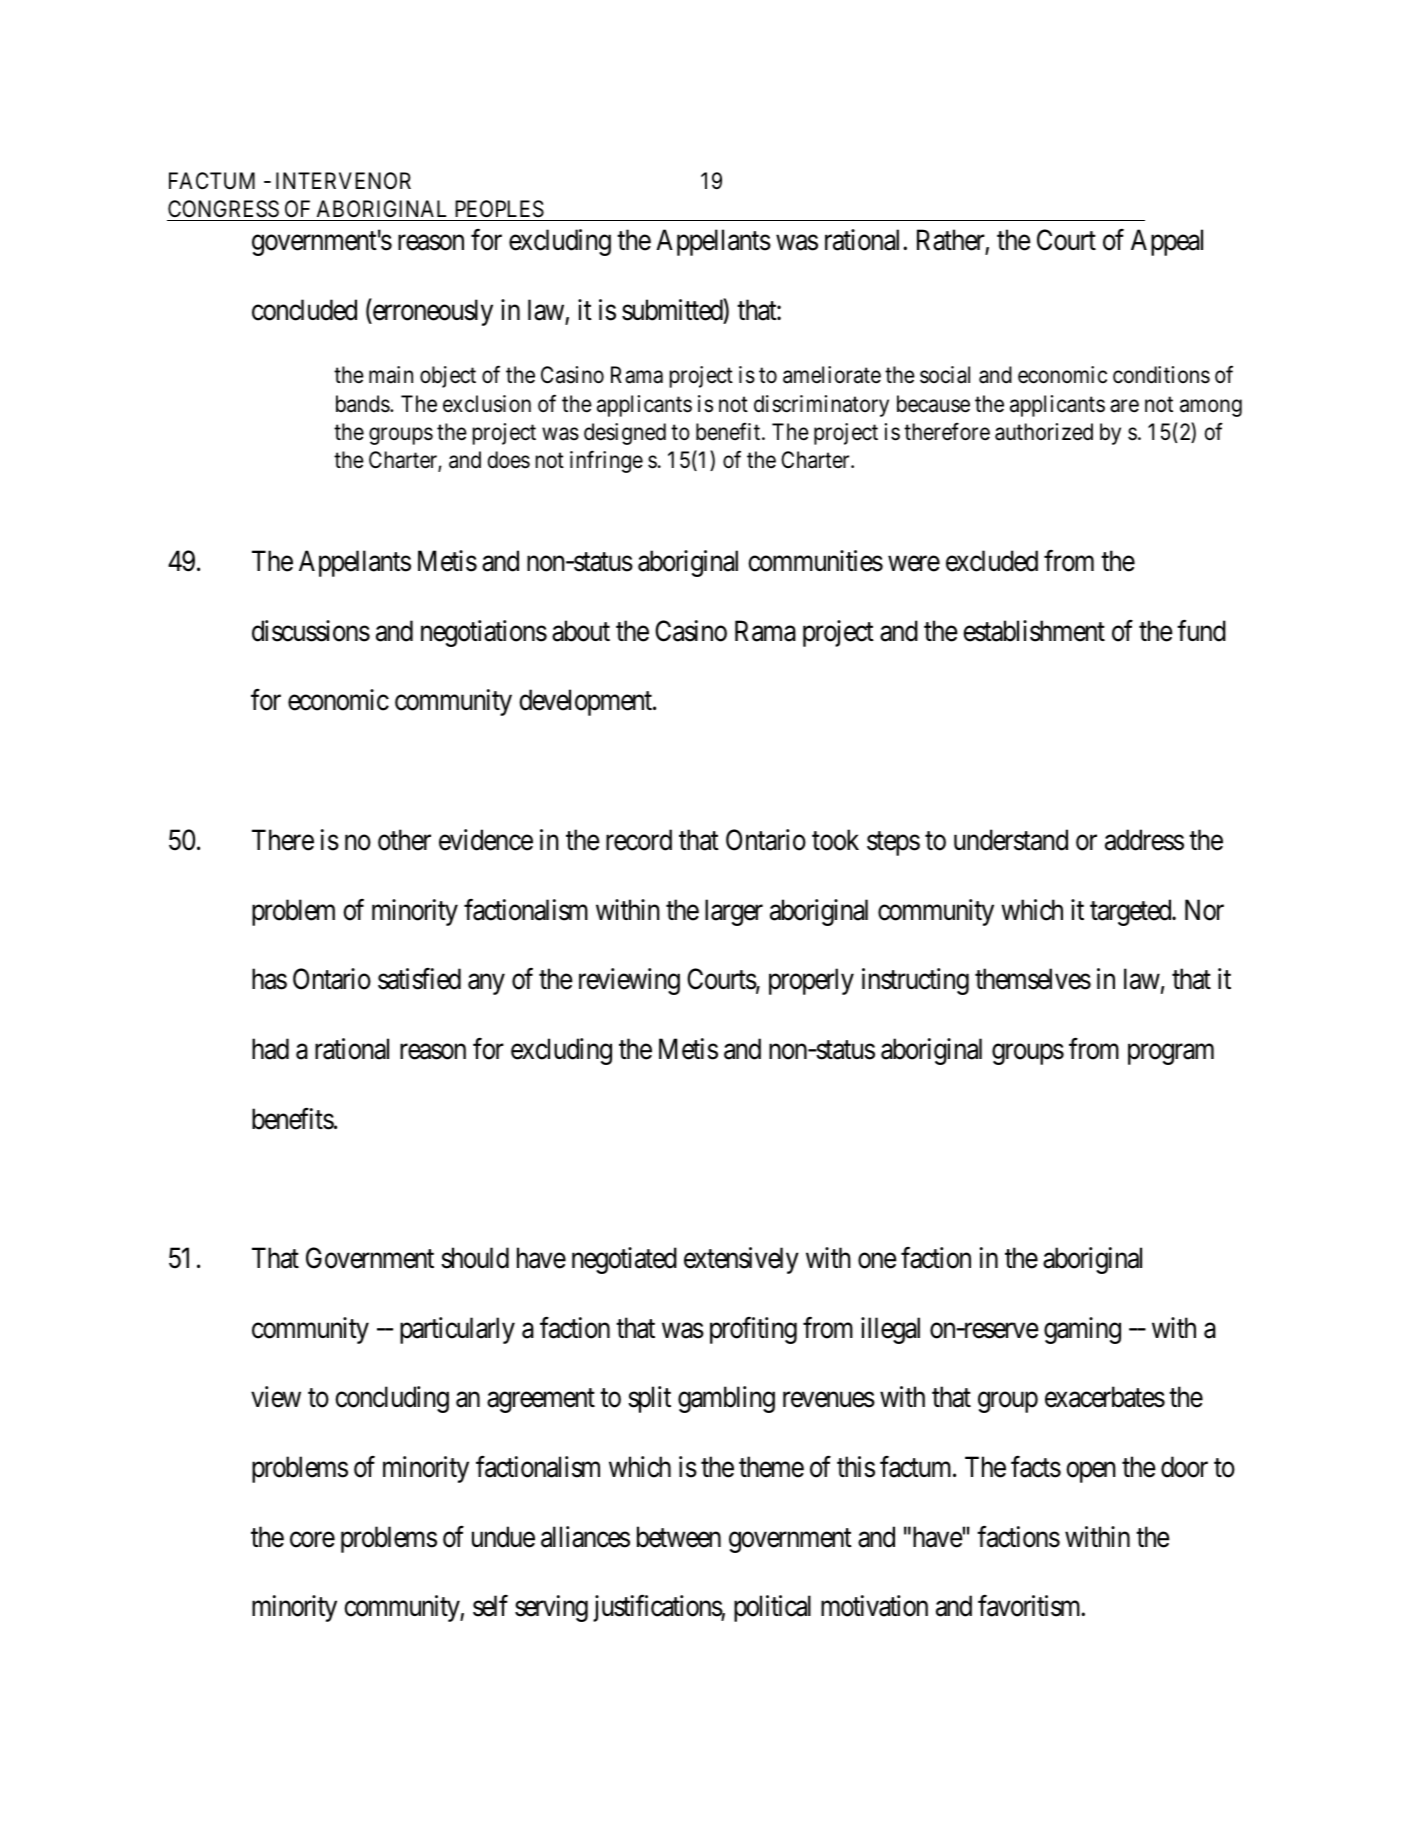  I want to click on ameliorate, so click(832, 375).
